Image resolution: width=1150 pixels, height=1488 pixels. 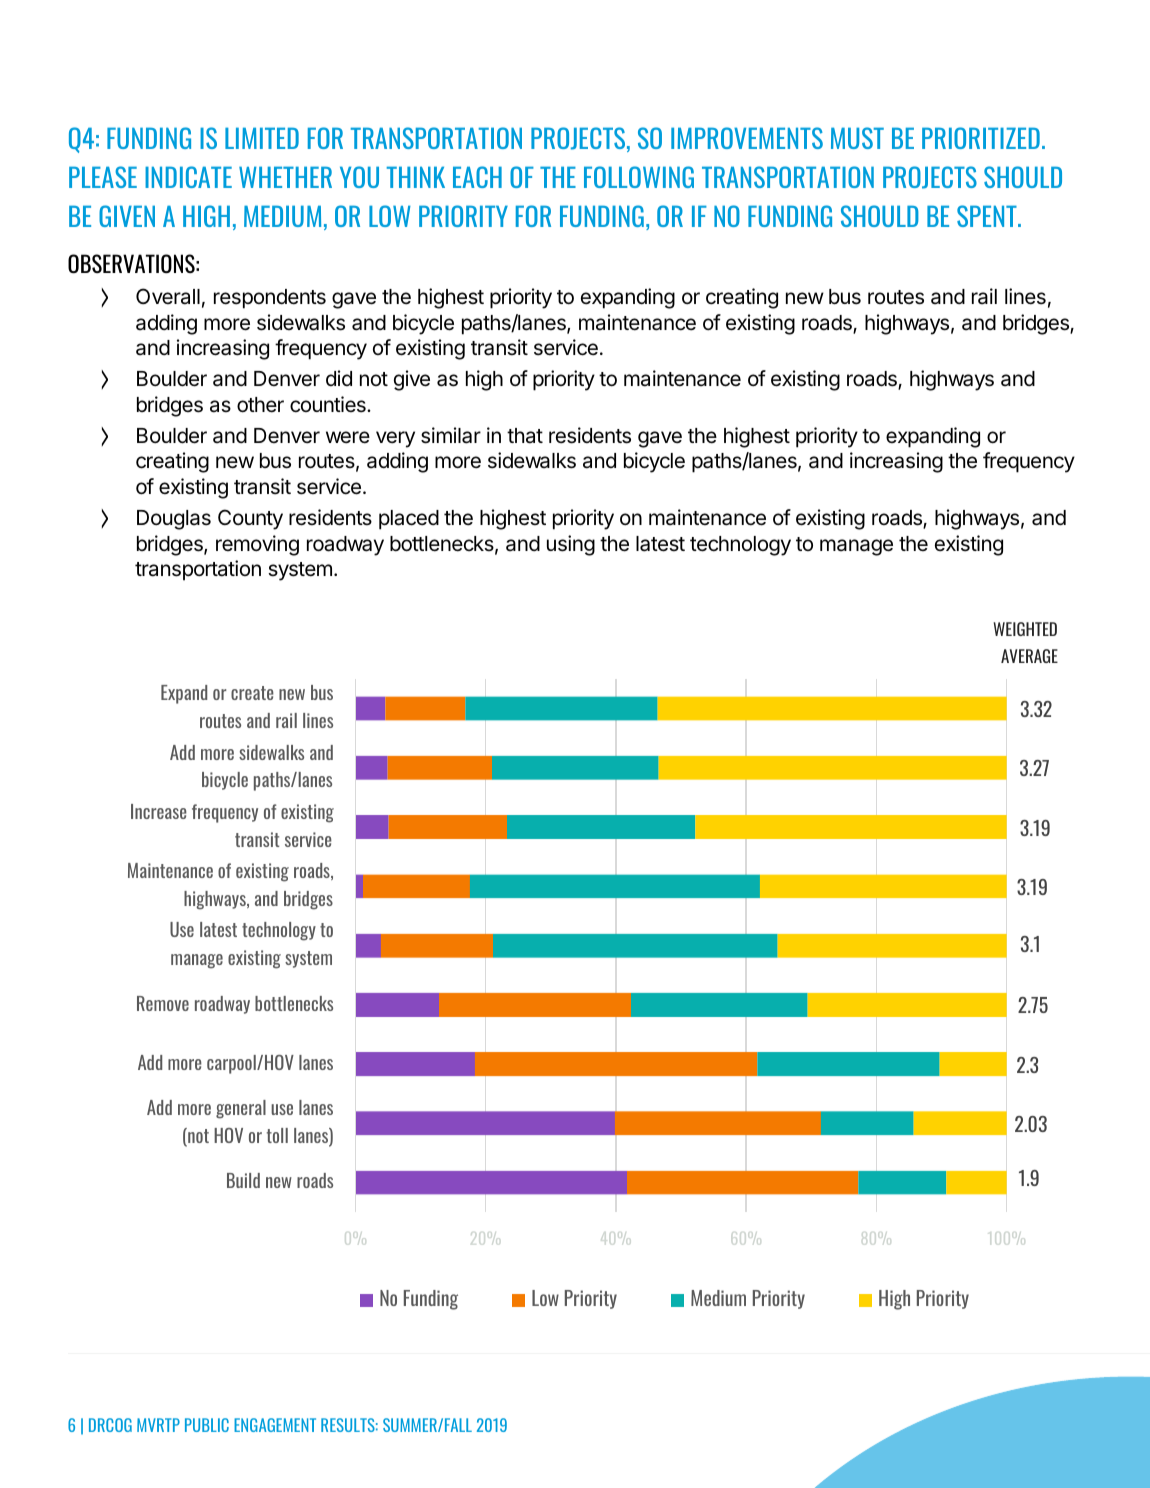 I want to click on MUST, so click(x=857, y=138).
